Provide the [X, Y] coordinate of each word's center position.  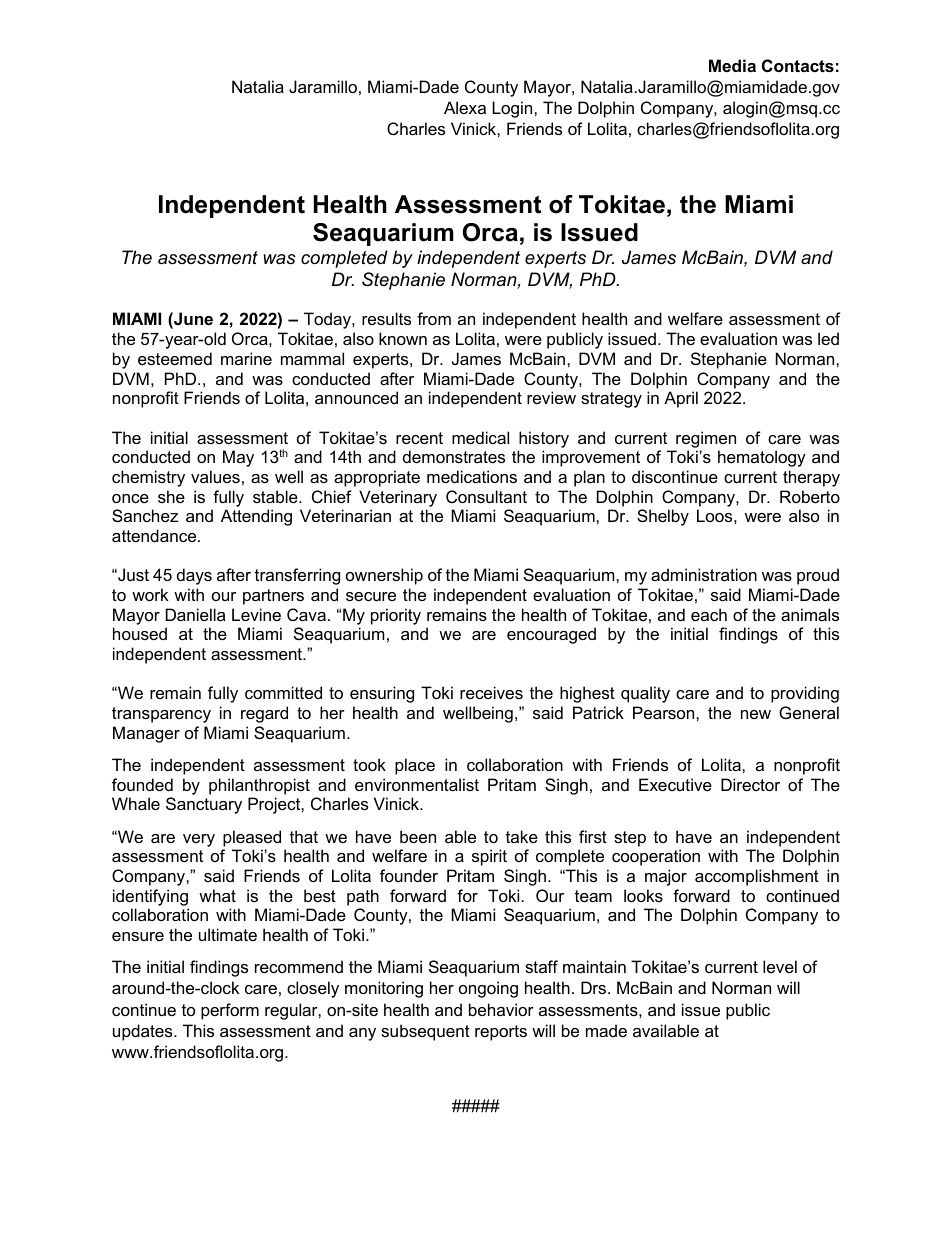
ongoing [488, 989]
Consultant [486, 496]
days [194, 576]
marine [246, 358]
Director [750, 784]
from [434, 318]
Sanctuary [204, 805]
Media [732, 65]
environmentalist [417, 784]
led [828, 338]
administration [704, 574]
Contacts [798, 65]
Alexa [465, 107]
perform [230, 1011]
